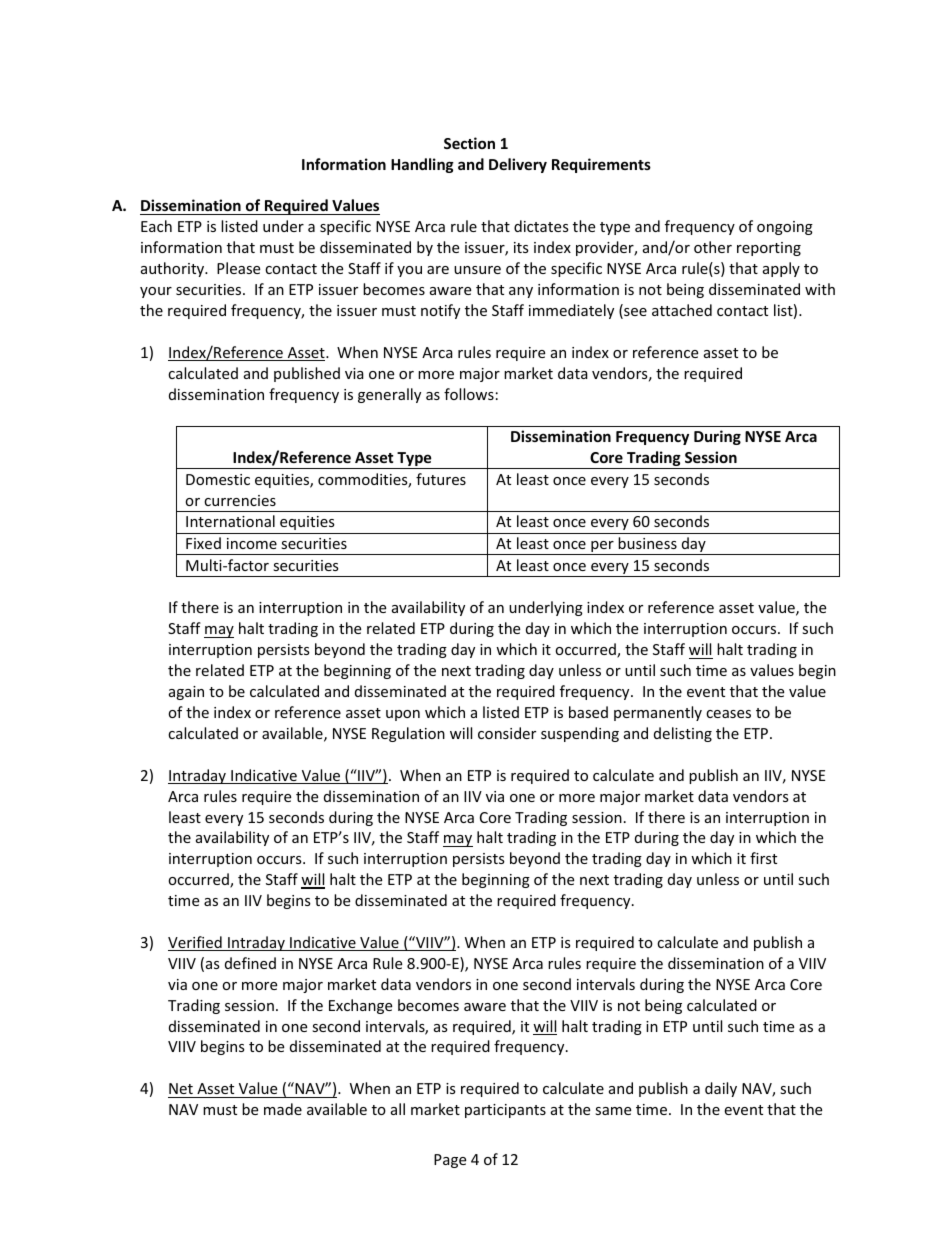 The width and height of the page is (952, 1233). I want to click on ongoing, so click(785, 228).
